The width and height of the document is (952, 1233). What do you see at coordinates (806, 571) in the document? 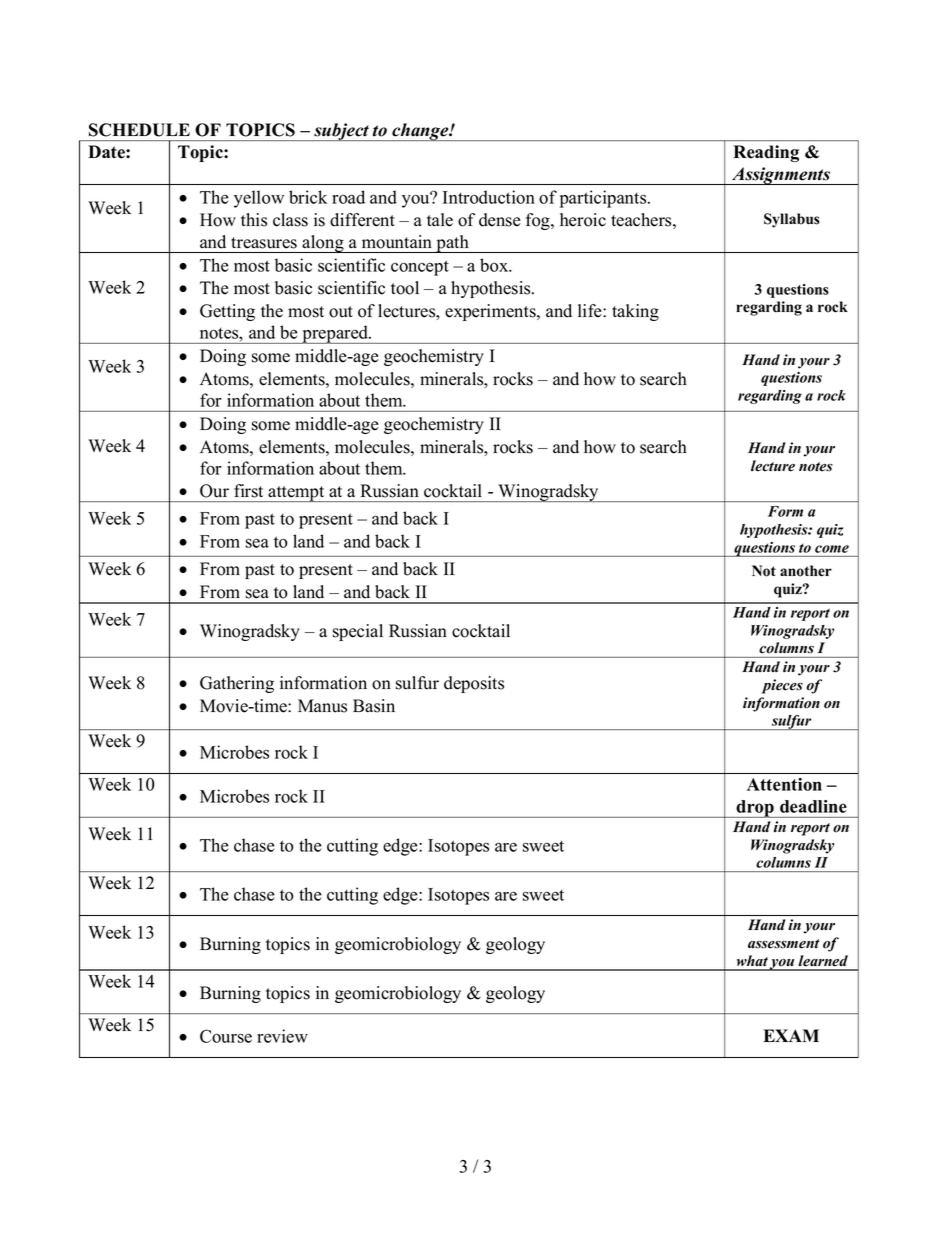
I see `another` at bounding box center [806, 571].
